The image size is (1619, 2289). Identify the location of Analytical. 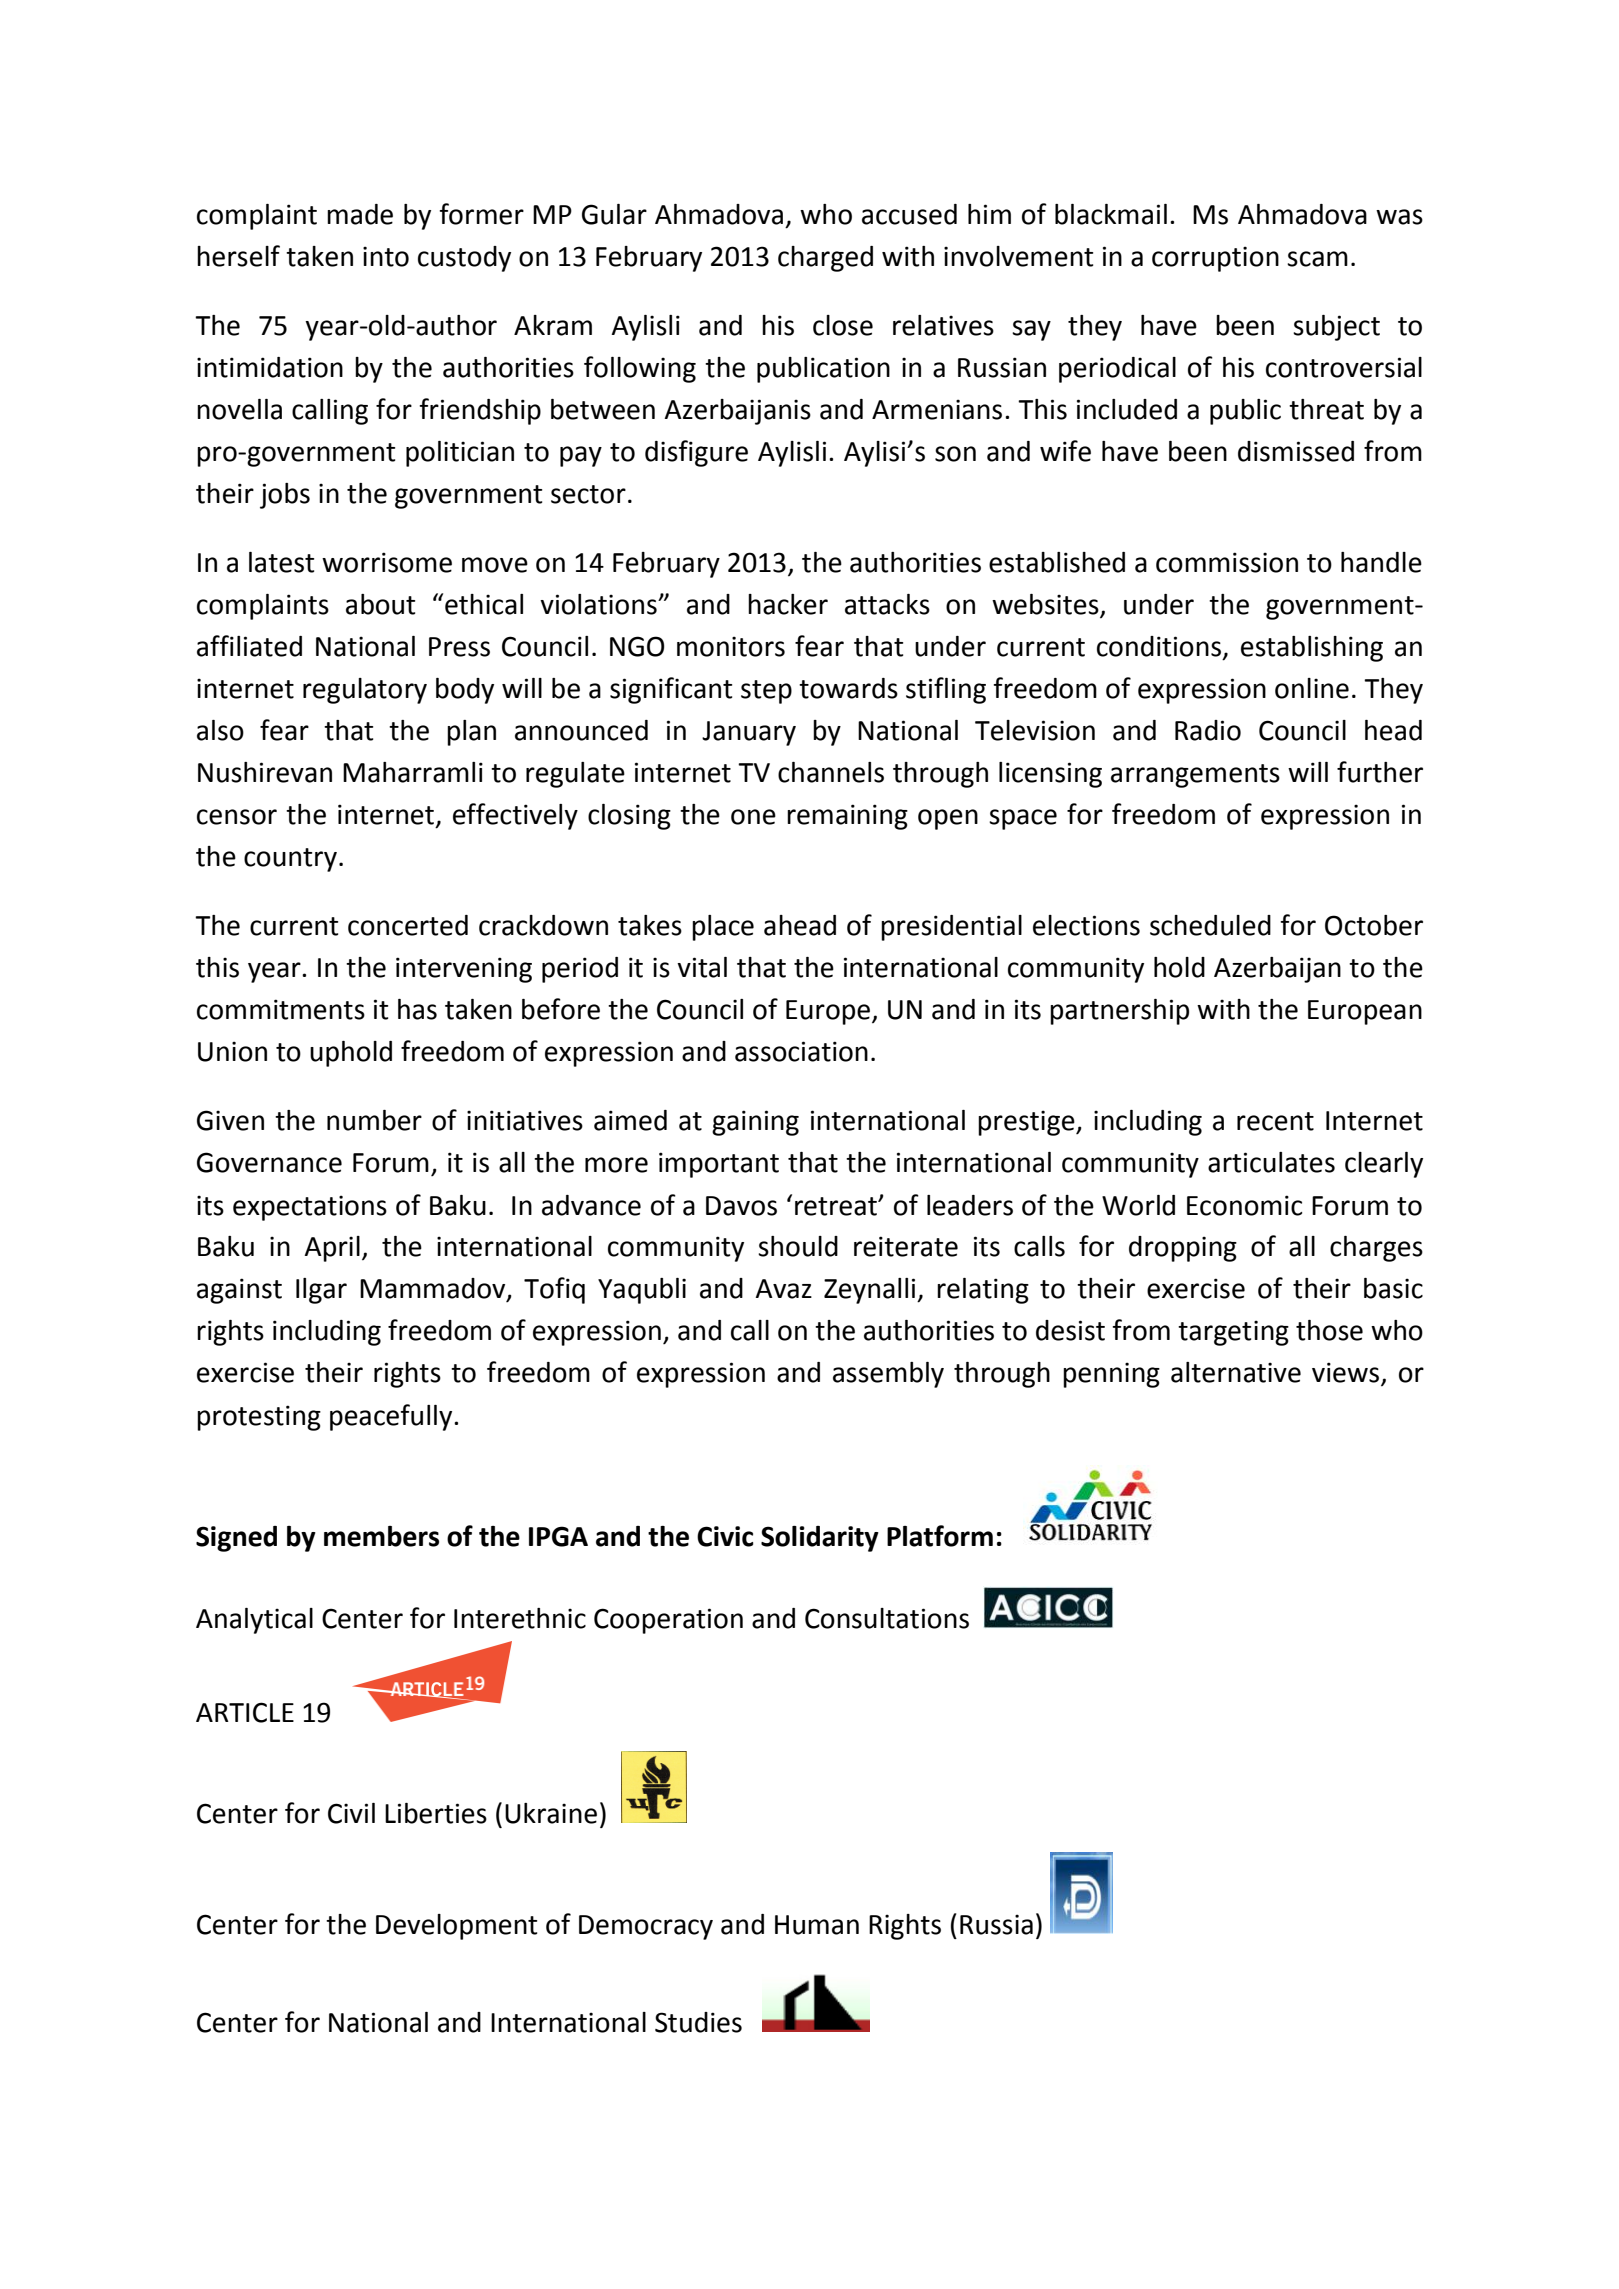
(254, 1621).
